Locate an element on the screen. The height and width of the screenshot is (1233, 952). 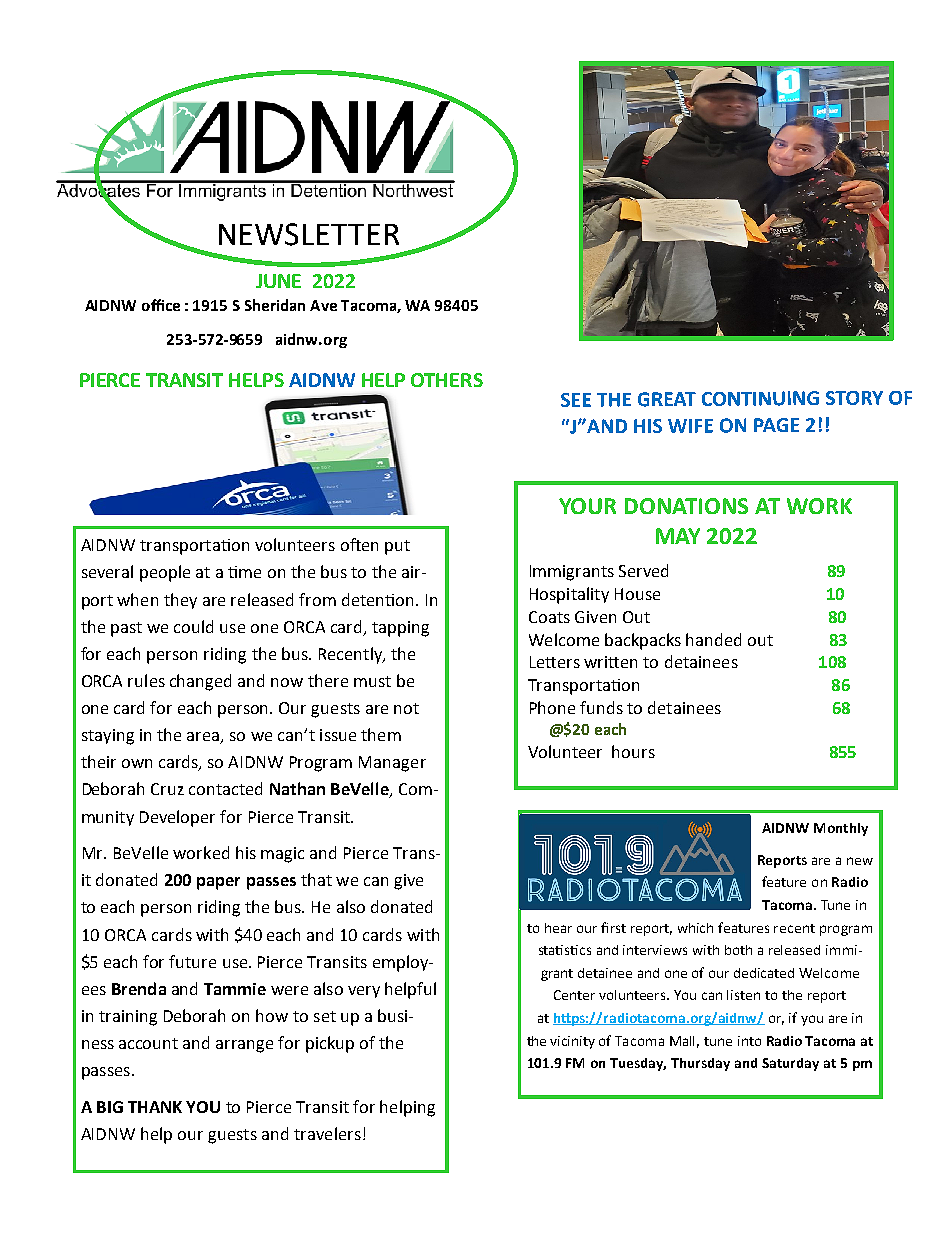
THANK is located at coordinates (155, 1107).
